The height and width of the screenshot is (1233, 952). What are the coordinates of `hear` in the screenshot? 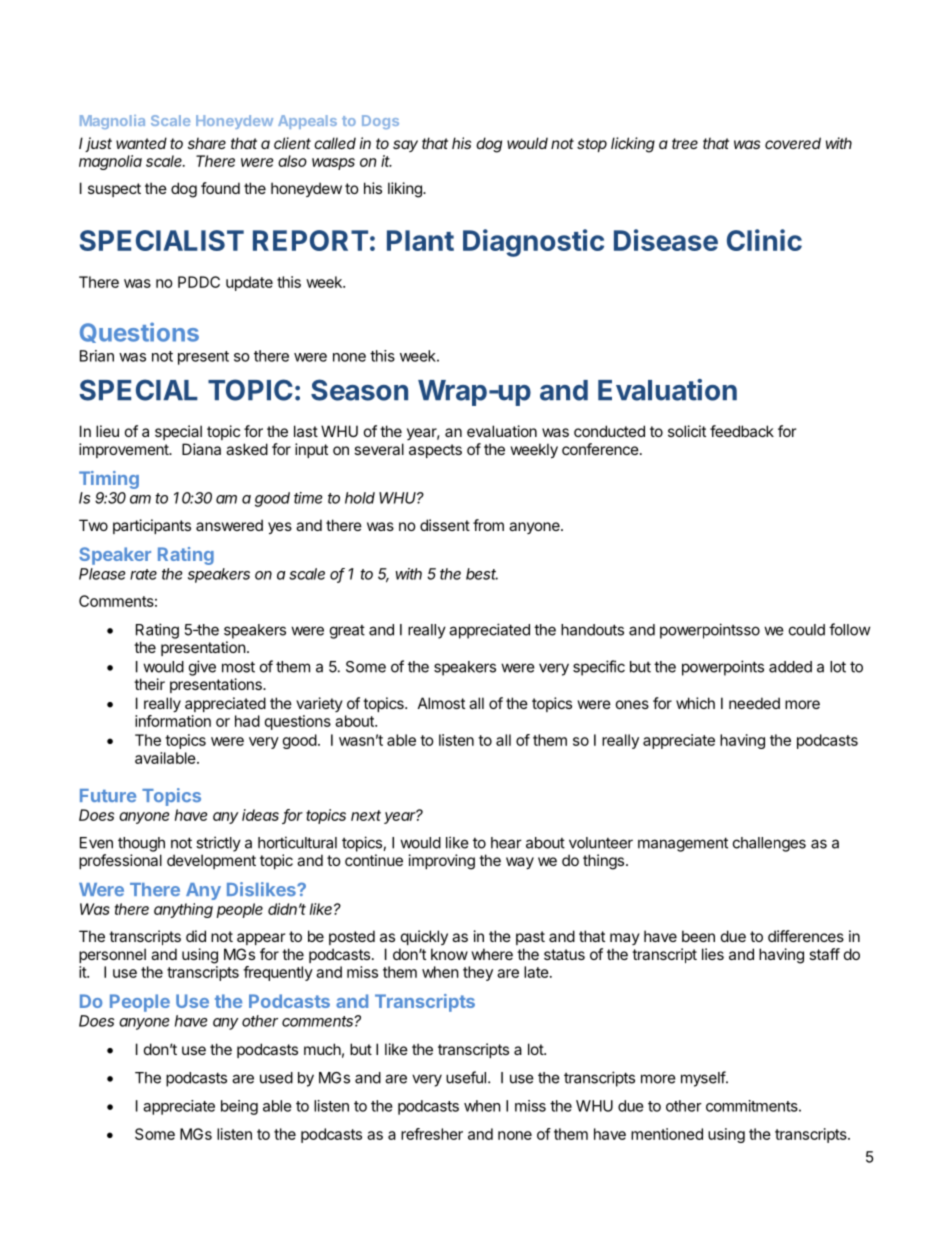 It's located at (506, 843).
